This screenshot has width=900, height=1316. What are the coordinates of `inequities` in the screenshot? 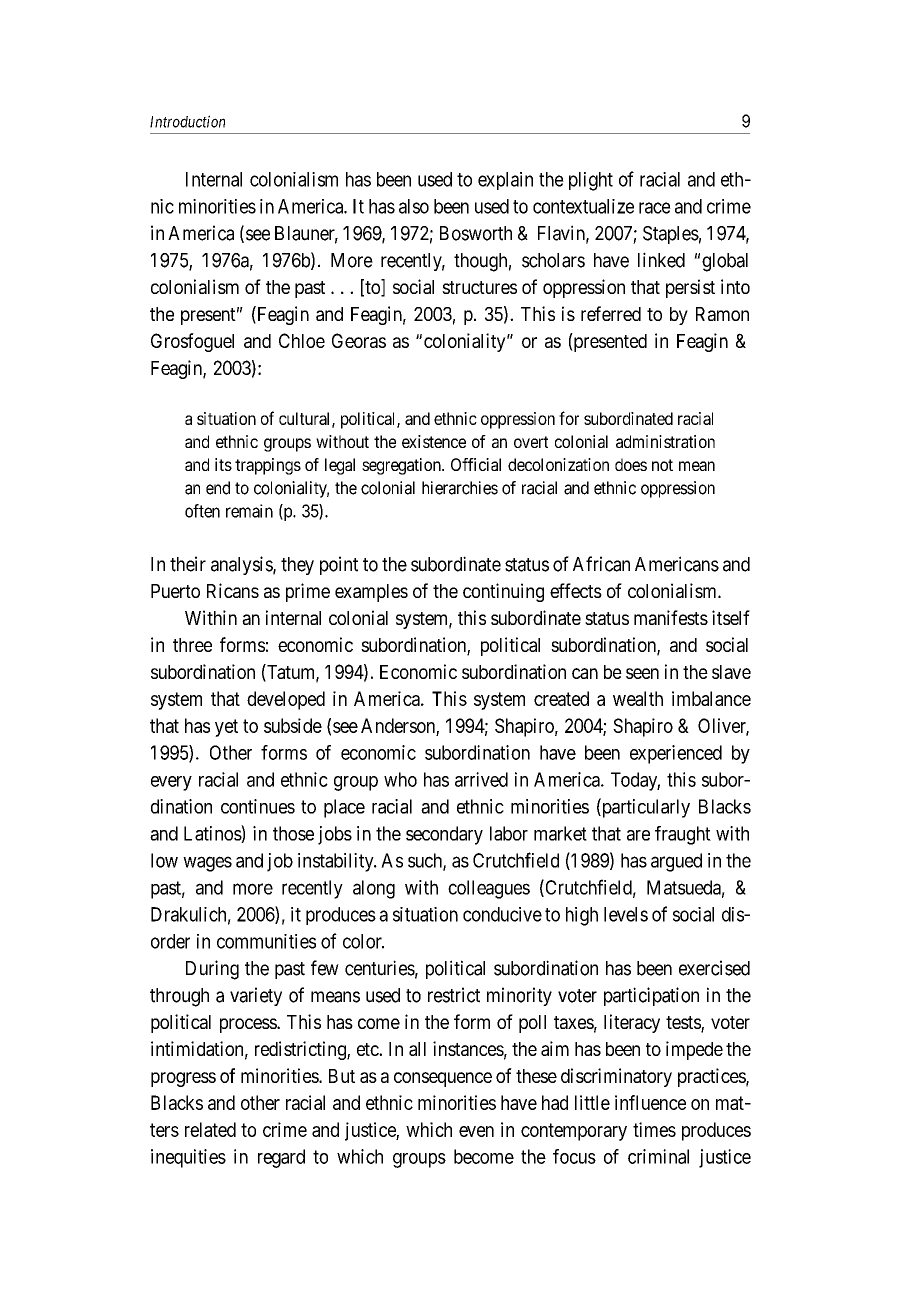 It's located at (188, 1158).
